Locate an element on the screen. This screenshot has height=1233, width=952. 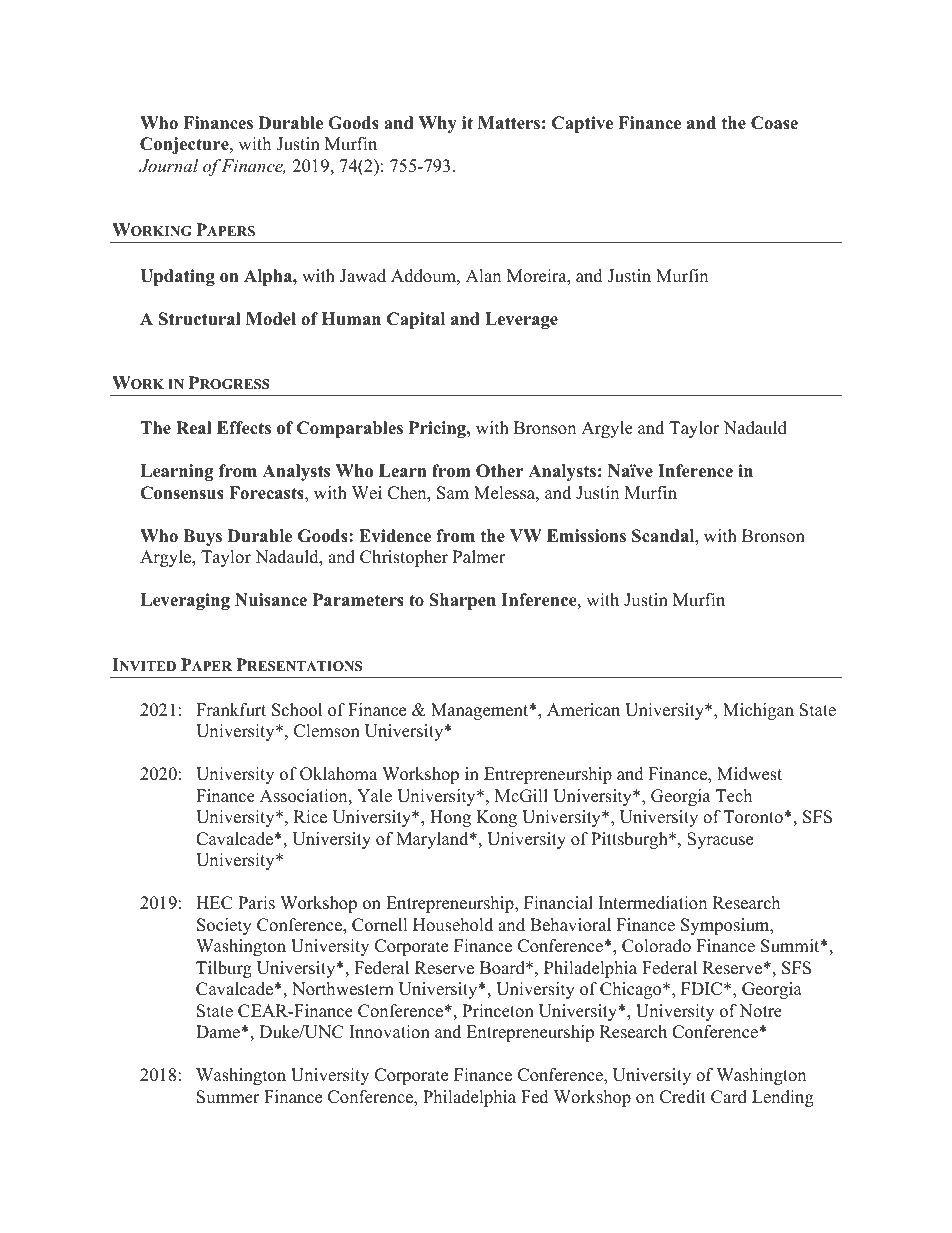
Summer is located at coordinates (228, 1097).
